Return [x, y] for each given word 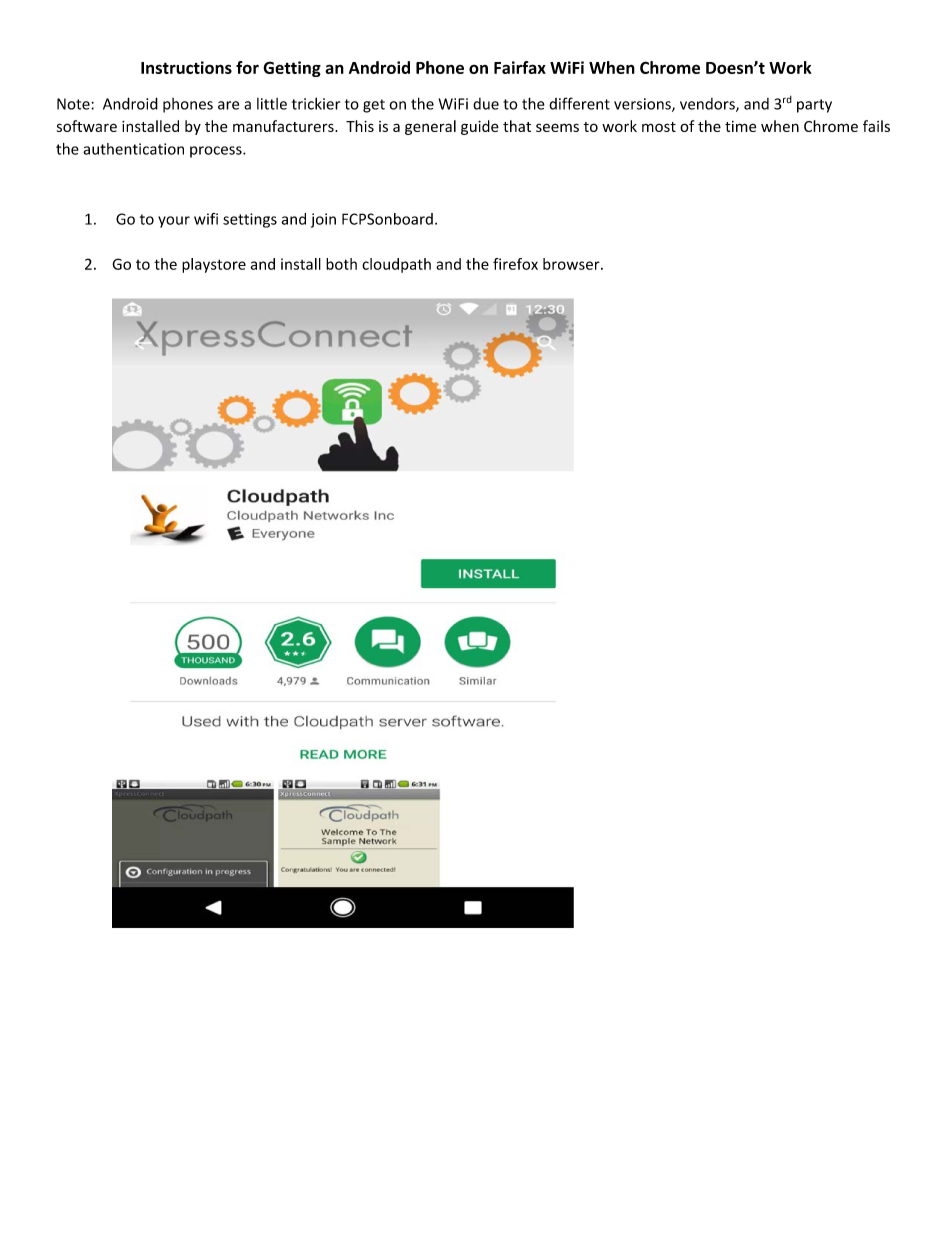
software [87, 126]
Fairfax [520, 67]
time [740, 126]
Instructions [186, 67]
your [174, 222]
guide [480, 127]
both [341, 264]
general [430, 127]
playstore [214, 265]
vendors [708, 105]
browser [572, 264]
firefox [515, 264]
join [323, 220]
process [217, 152]
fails [876, 126]
